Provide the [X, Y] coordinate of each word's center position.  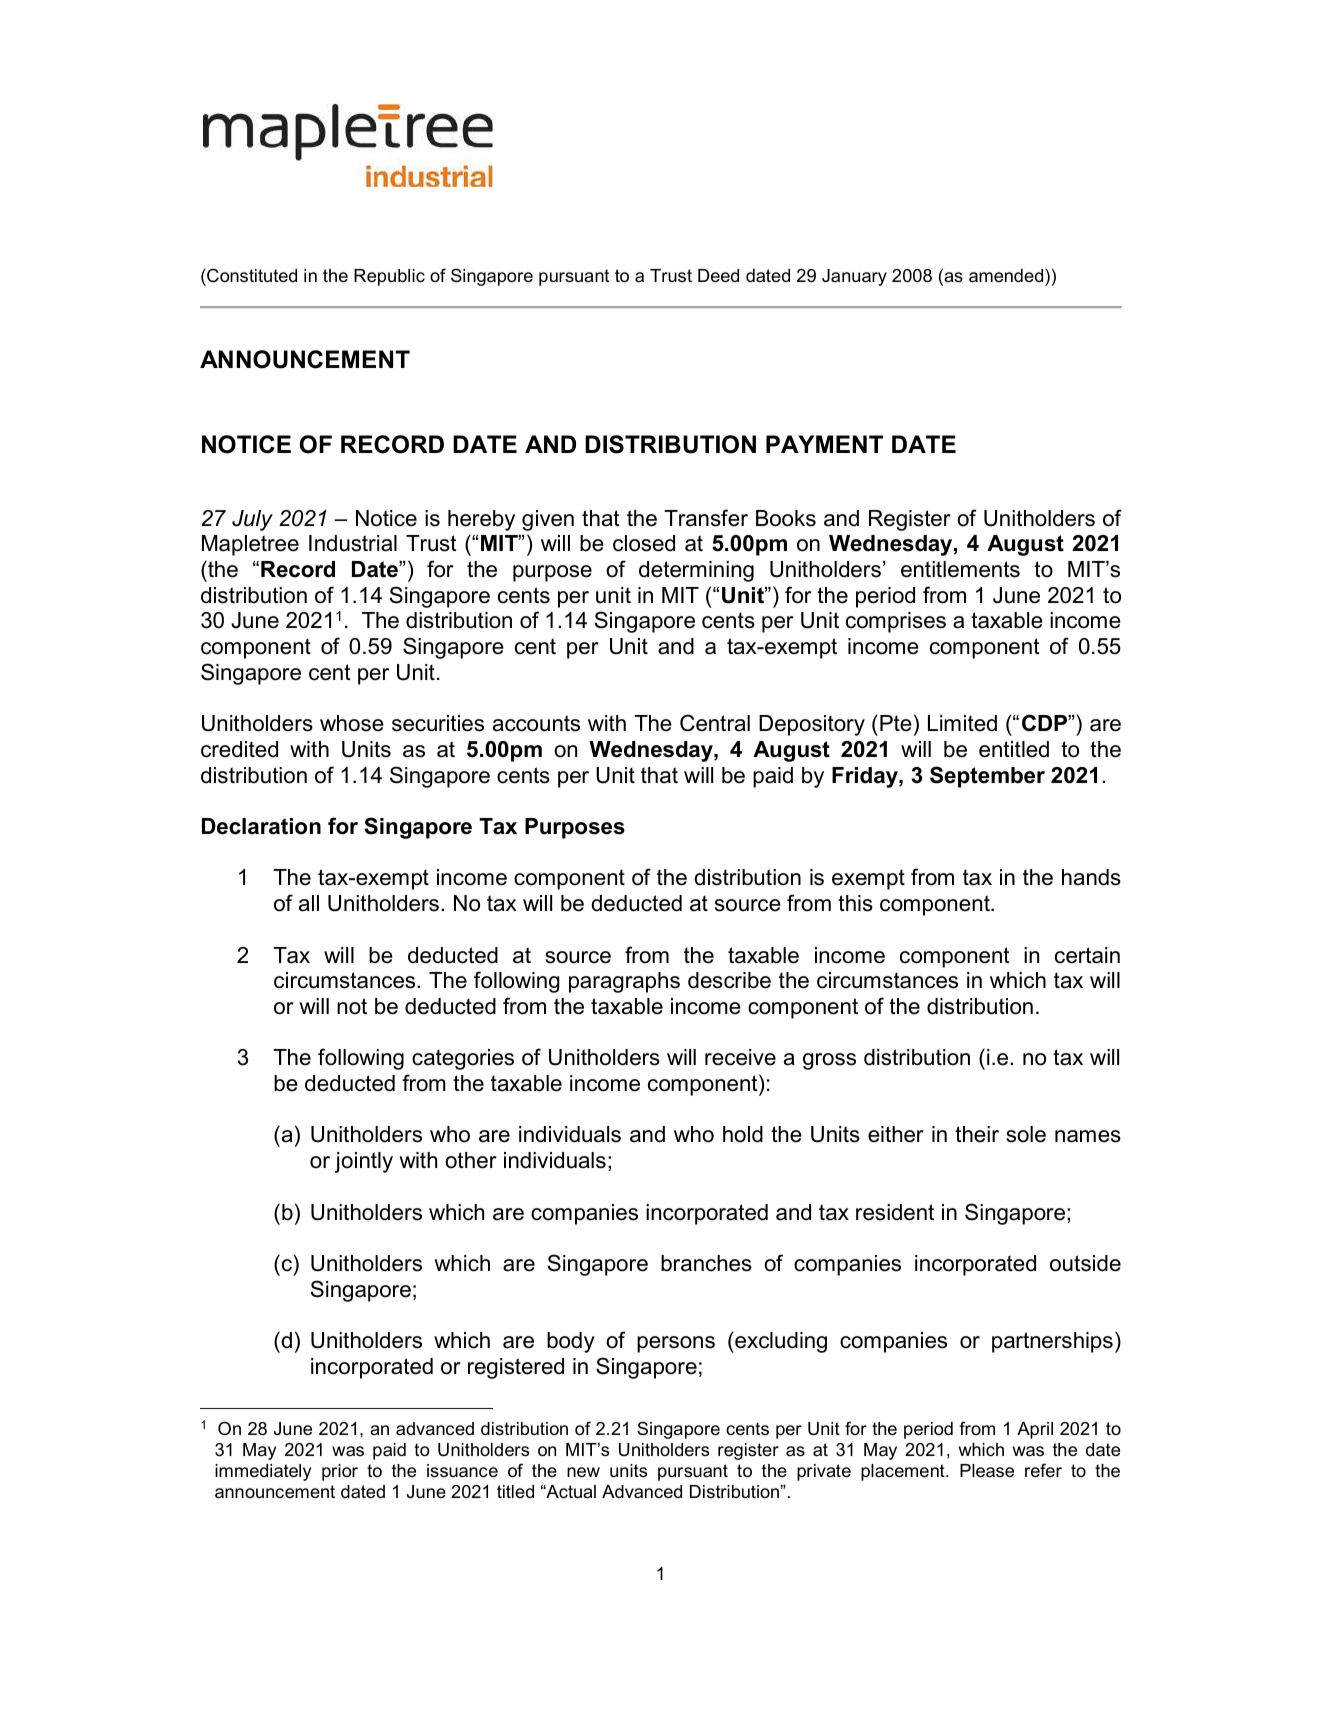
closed [644, 543]
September [987, 777]
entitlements [960, 569]
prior [340, 1472]
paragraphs [624, 982]
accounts [536, 723]
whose [352, 723]
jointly [364, 1162]
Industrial [353, 543]
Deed [718, 275]
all [309, 903]
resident [895, 1212]
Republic [389, 277]
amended [1007, 276]
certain [1087, 955]
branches [706, 1263]
